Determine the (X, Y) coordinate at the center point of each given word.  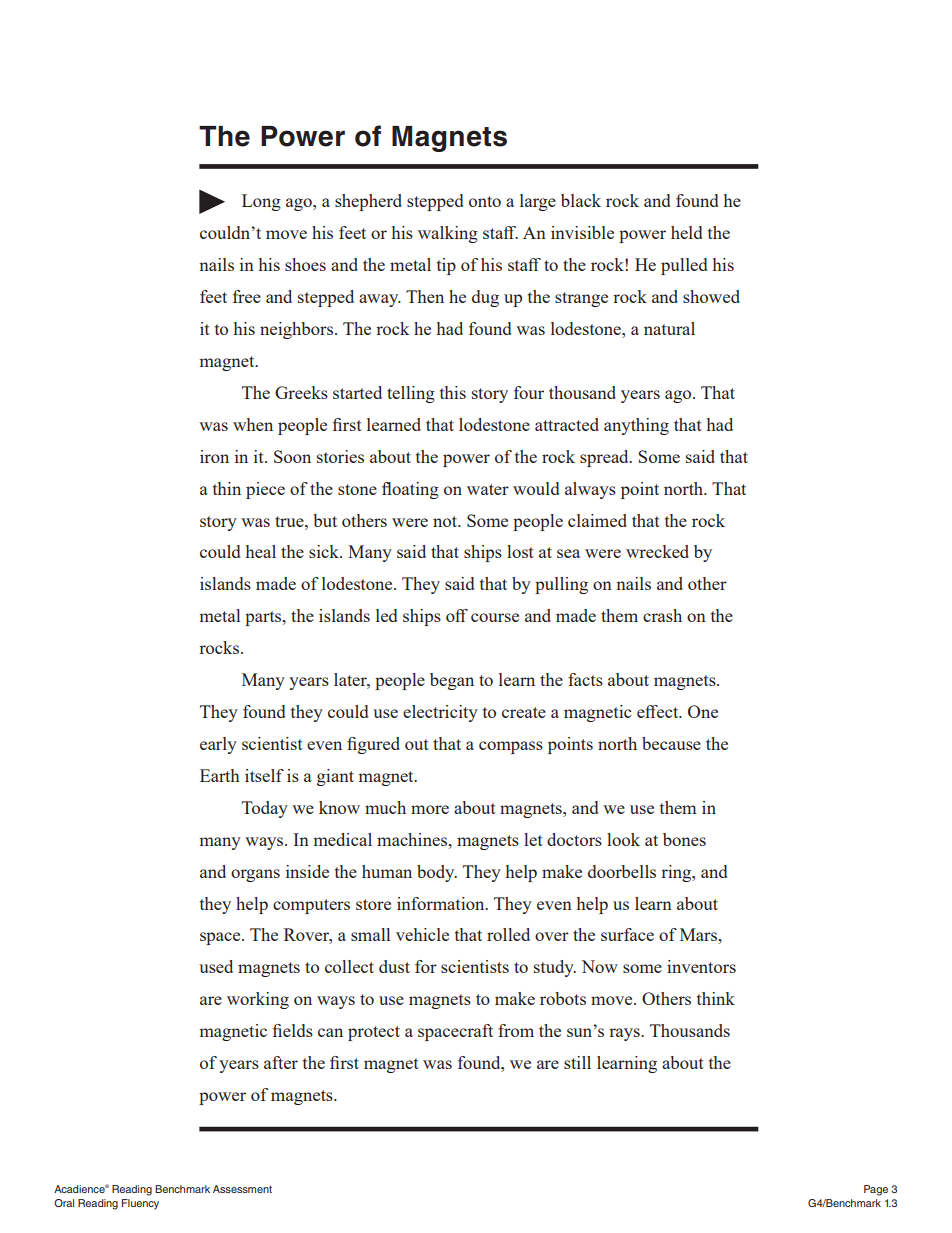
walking (448, 234)
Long (261, 202)
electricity (440, 713)
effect (659, 711)
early (218, 745)
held (686, 232)
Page (876, 1190)
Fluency (140, 1204)
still (577, 1062)
